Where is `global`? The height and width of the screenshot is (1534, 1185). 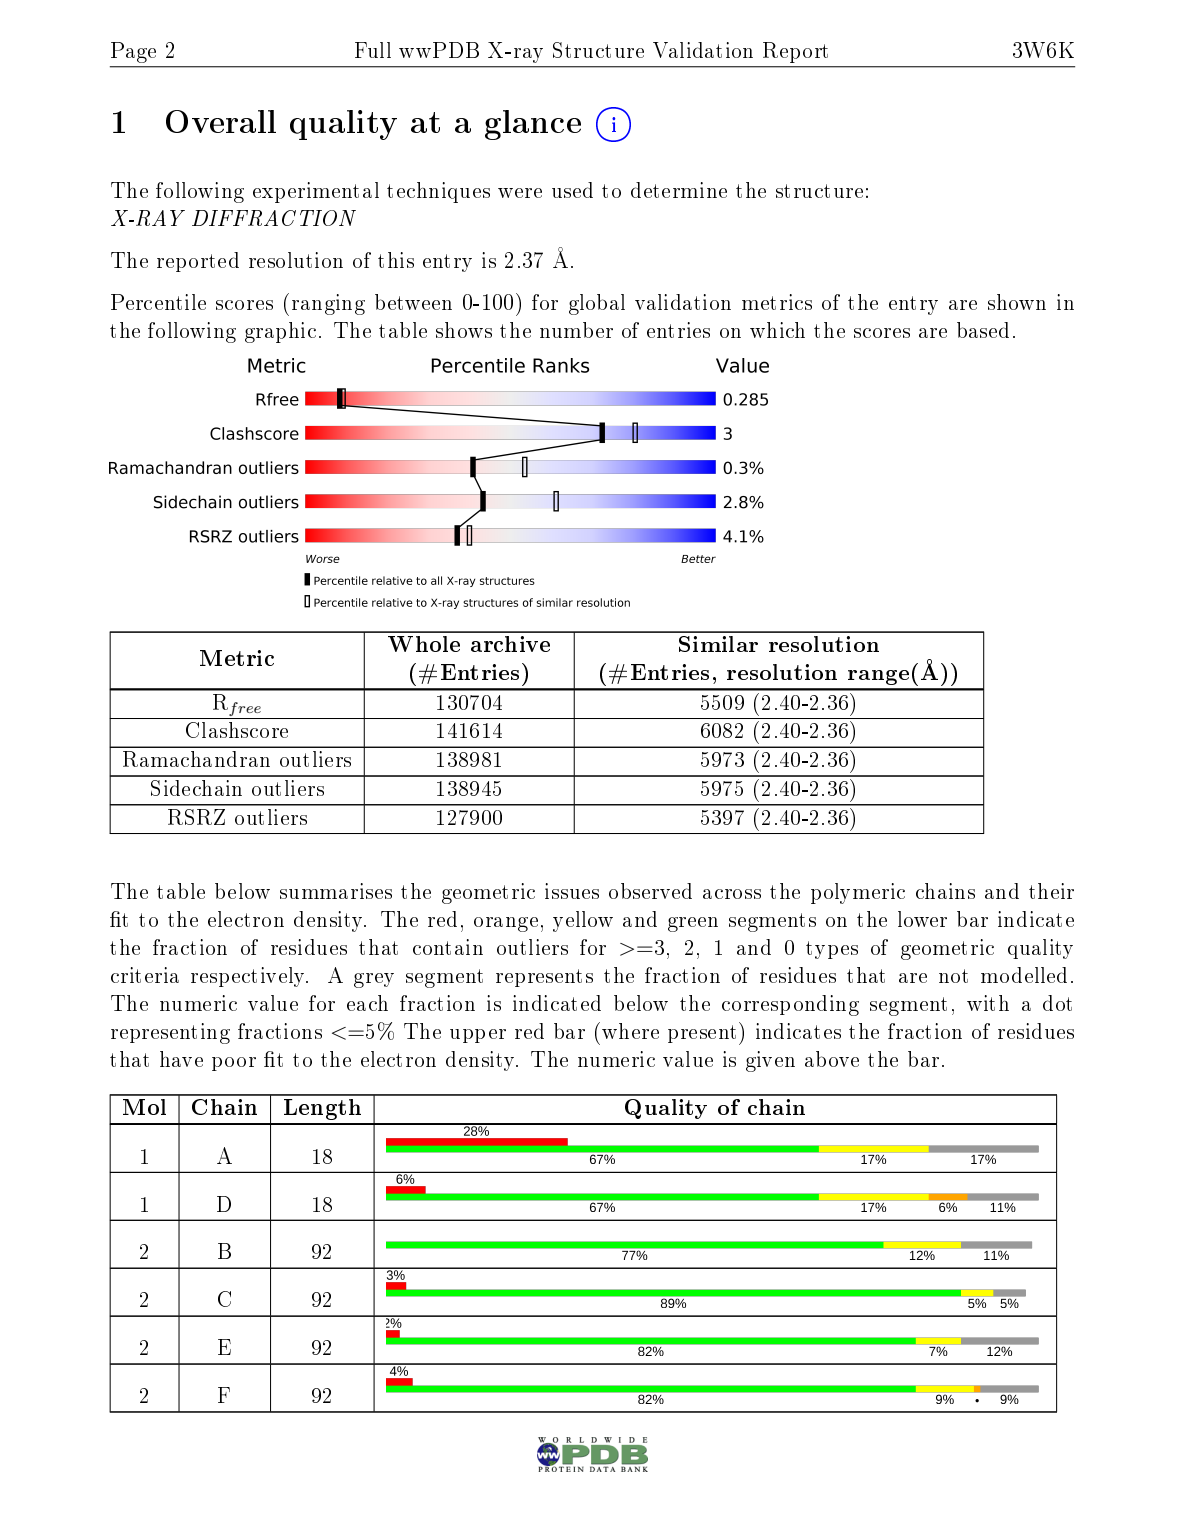 global is located at coordinates (597, 304).
